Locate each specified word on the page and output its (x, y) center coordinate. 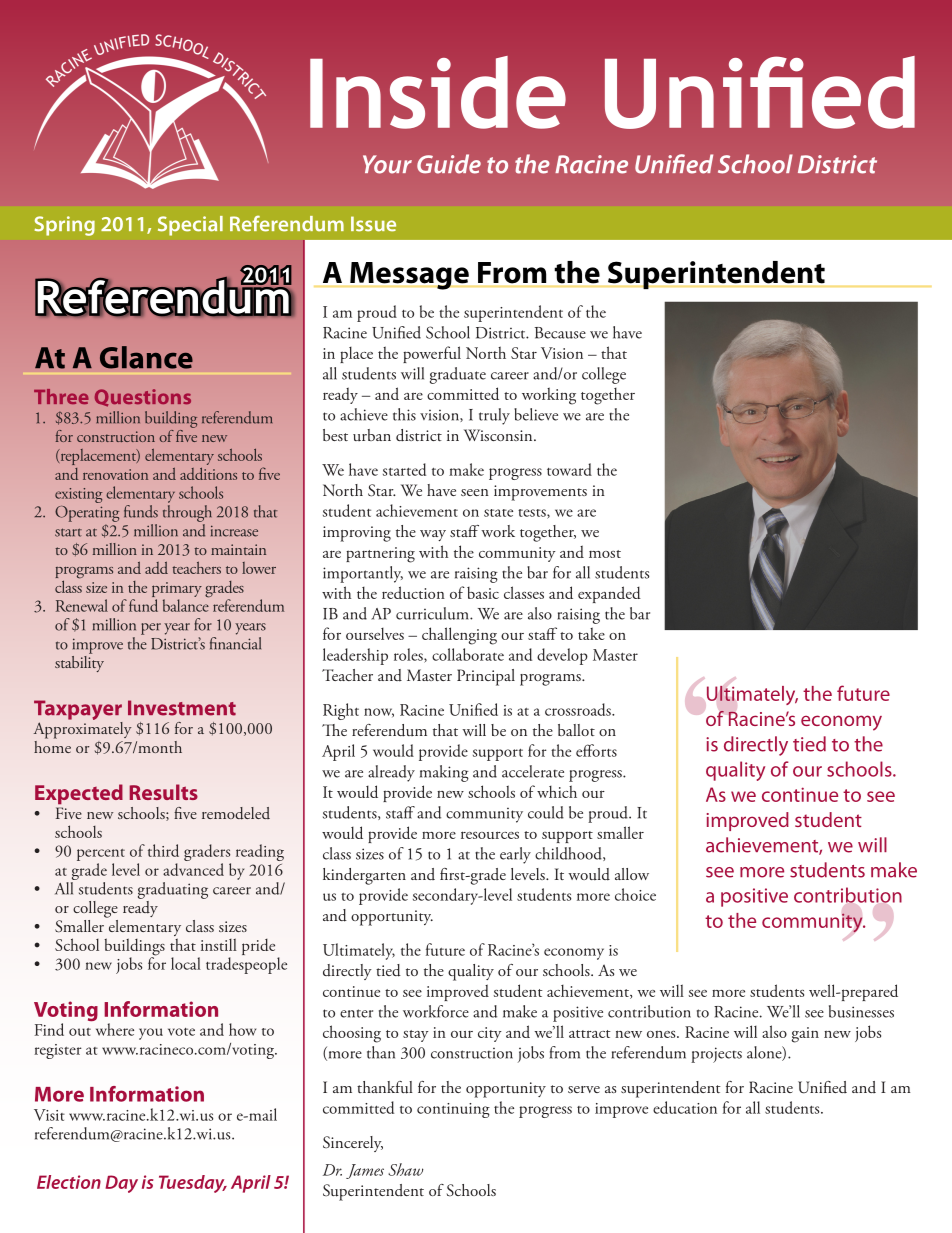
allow (632, 874)
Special (190, 226)
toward (569, 469)
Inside (438, 92)
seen (475, 492)
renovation (115, 474)
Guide (449, 164)
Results (163, 792)
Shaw (406, 1169)
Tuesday (193, 1184)
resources (490, 835)
